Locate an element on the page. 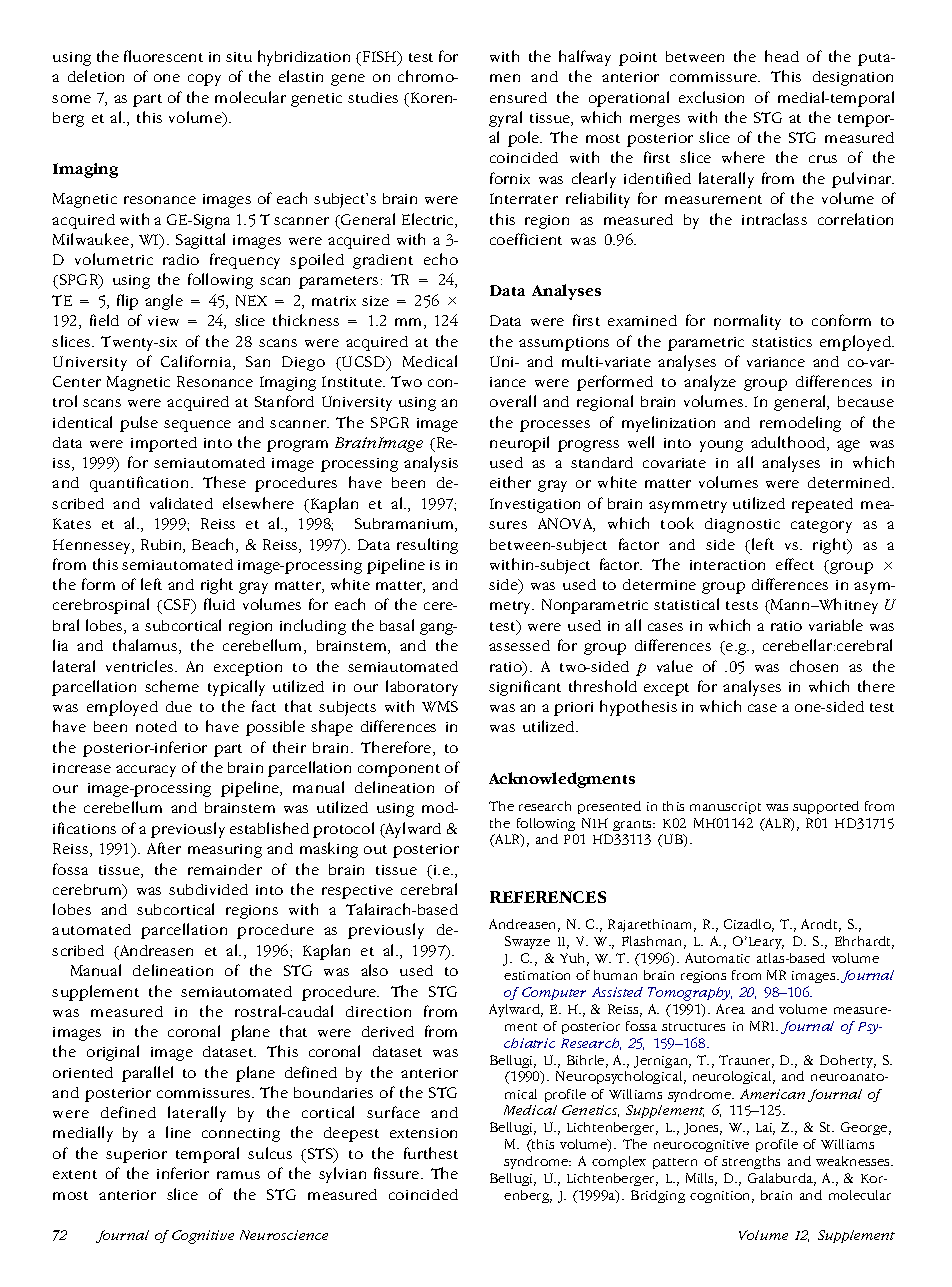 The width and height of the page is (952, 1287). copy is located at coordinates (204, 80).
